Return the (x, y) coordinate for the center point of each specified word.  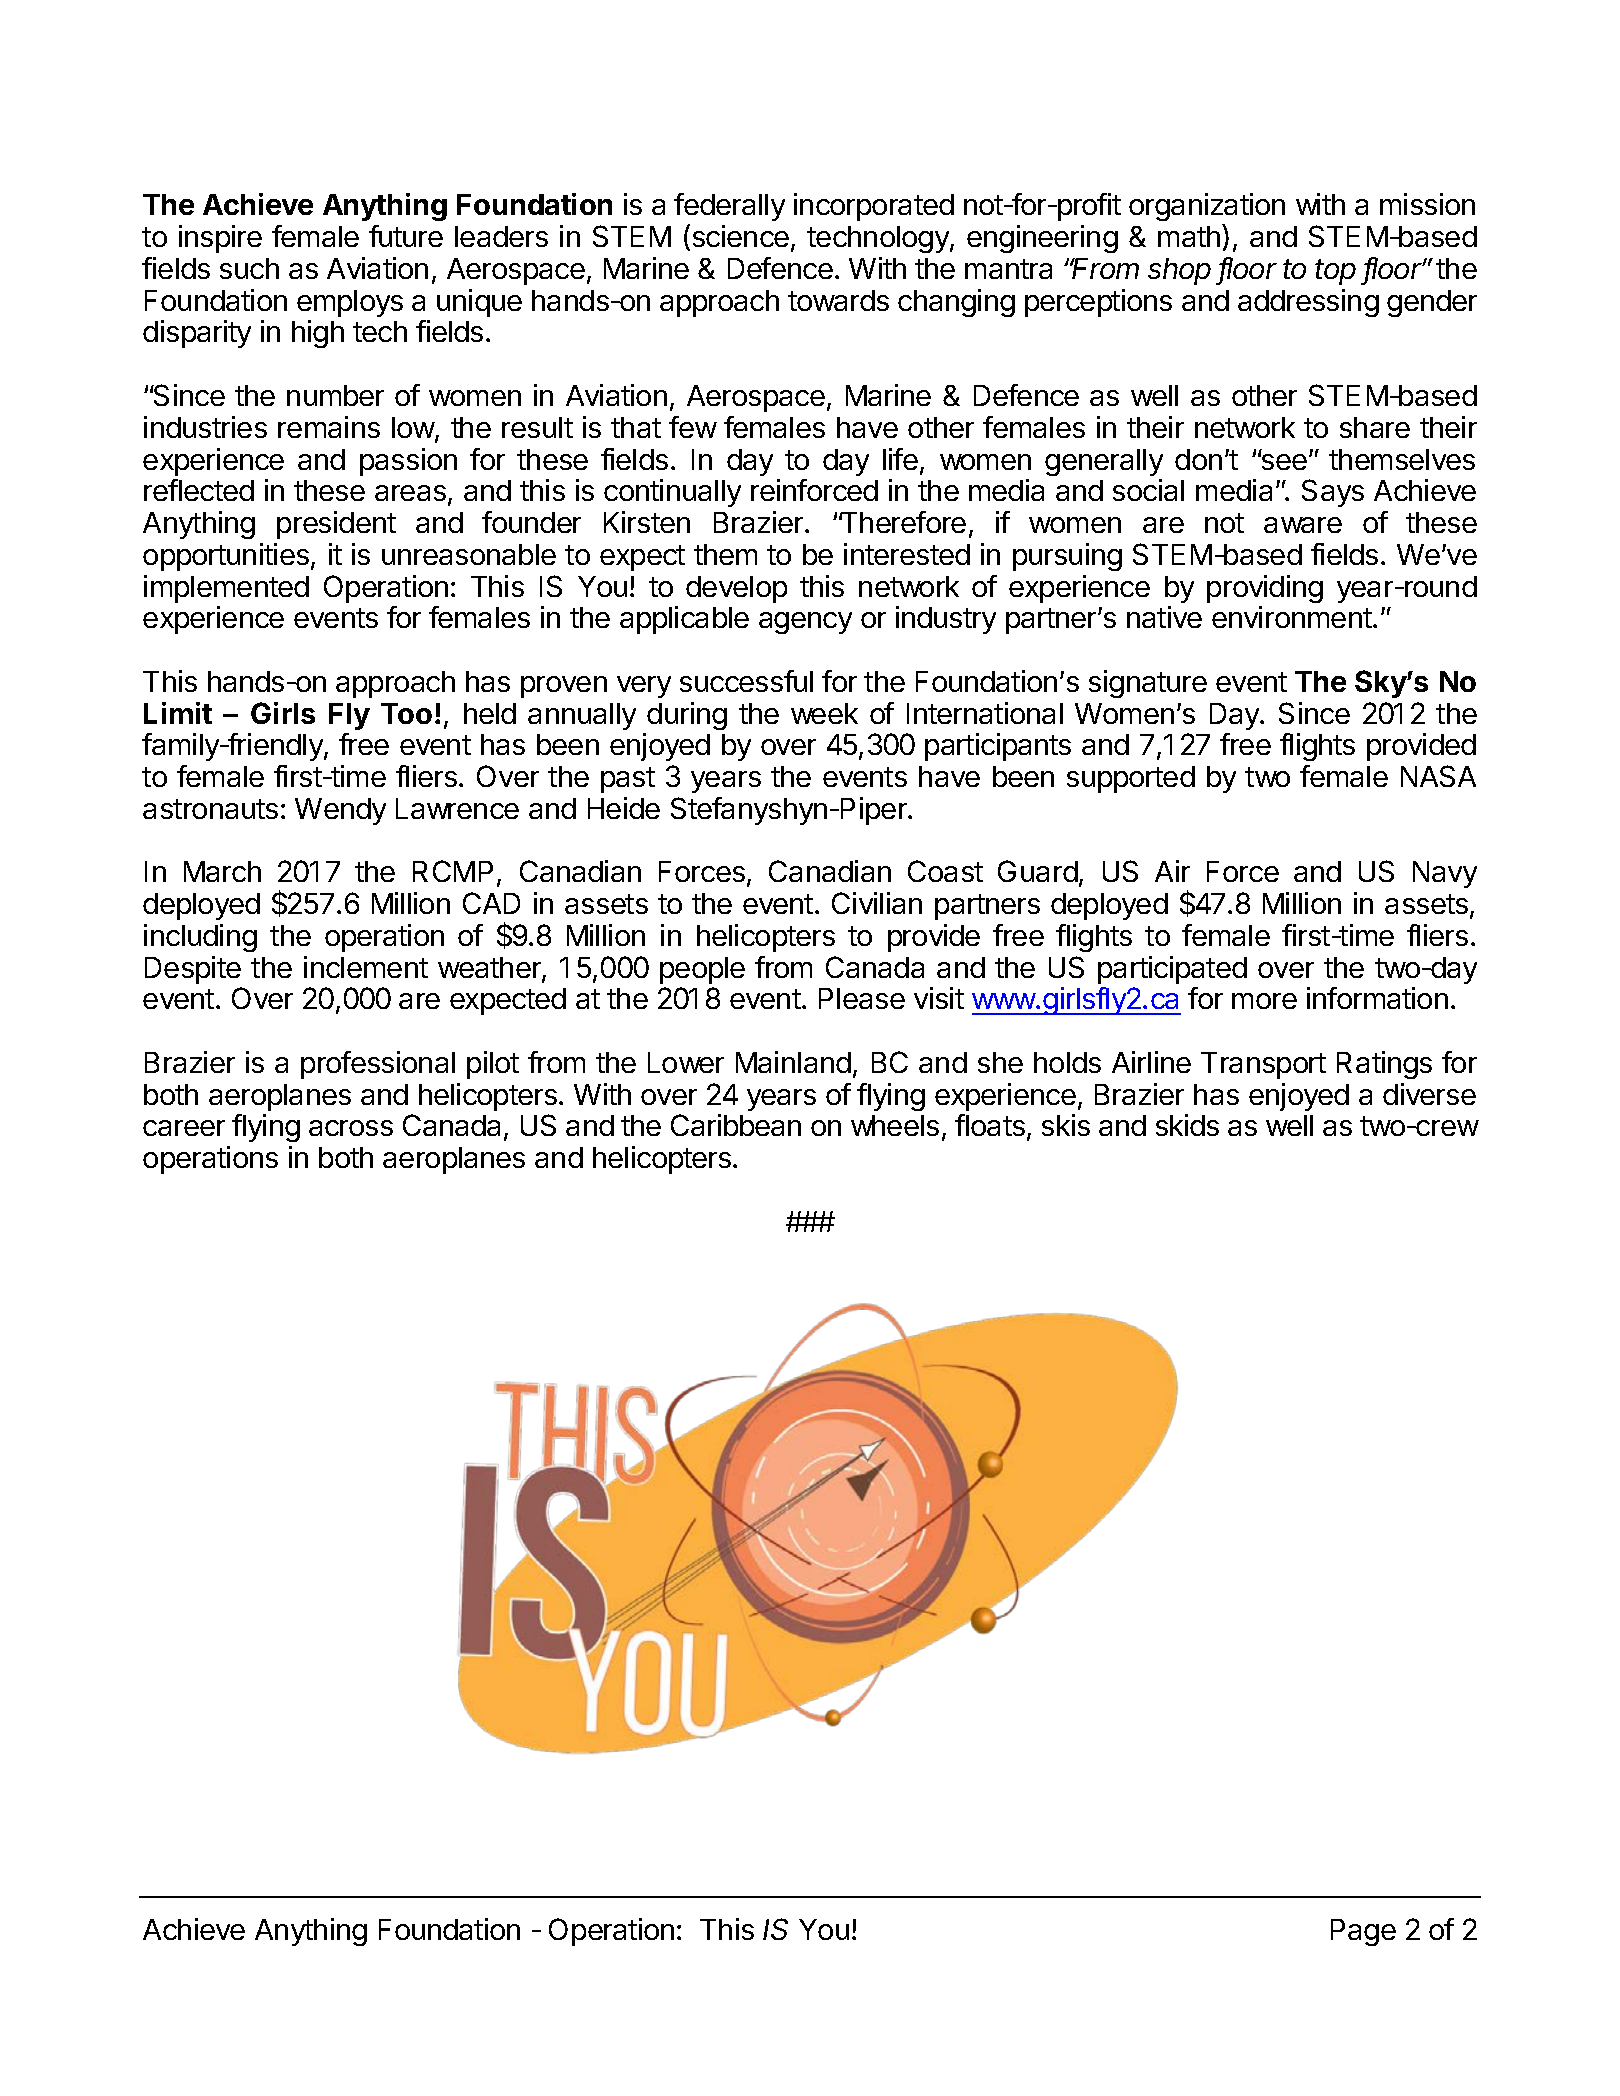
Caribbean (736, 1125)
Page (1363, 1932)
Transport (1263, 1065)
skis (1066, 1125)
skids (1187, 1125)
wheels (895, 1125)
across (351, 1128)
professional (378, 1065)
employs (350, 303)
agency (805, 623)
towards (838, 300)
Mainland (793, 1062)
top (1335, 272)
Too (406, 713)
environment (1292, 617)
